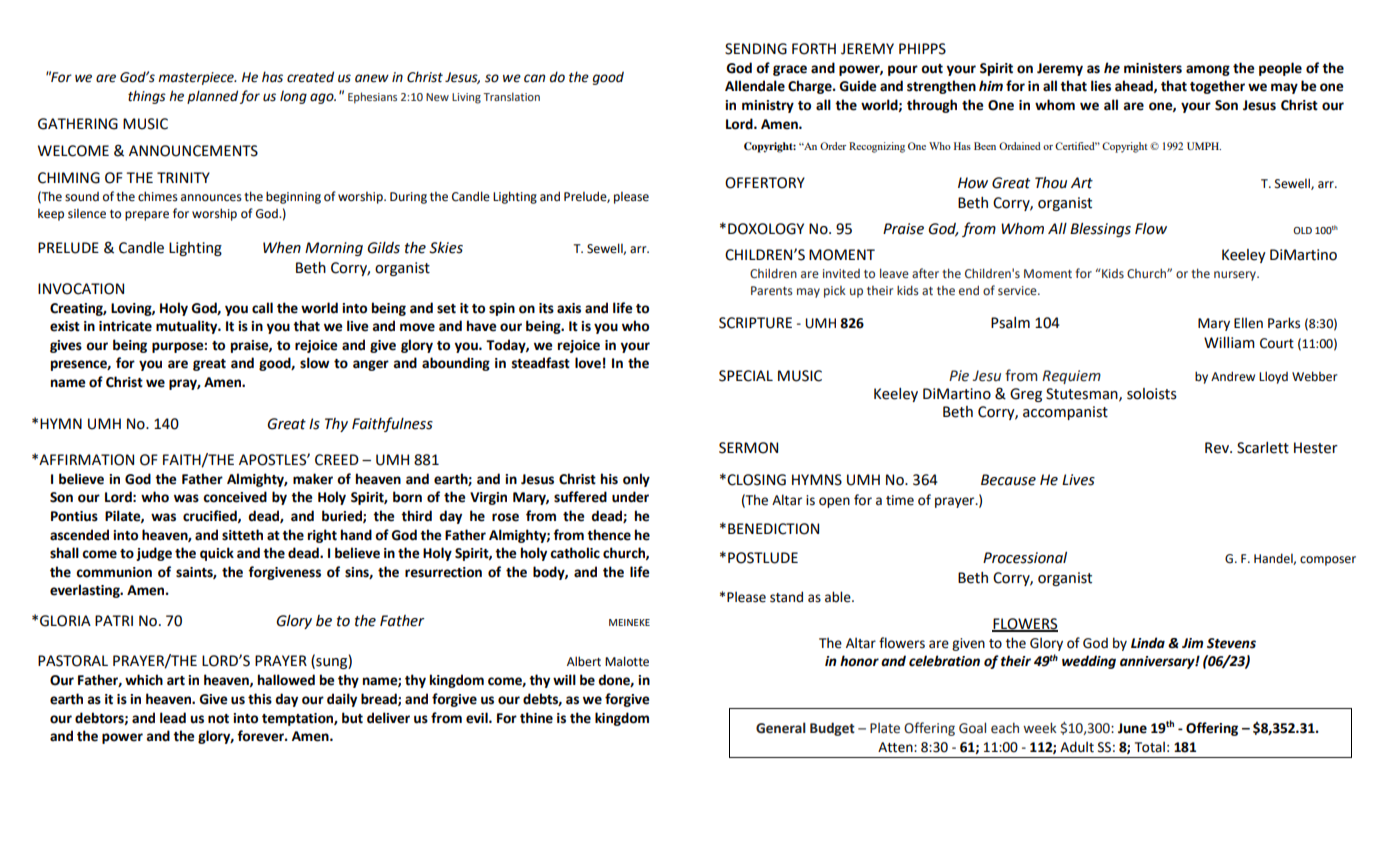  I want to click on masterpiece, so click(197, 78).
